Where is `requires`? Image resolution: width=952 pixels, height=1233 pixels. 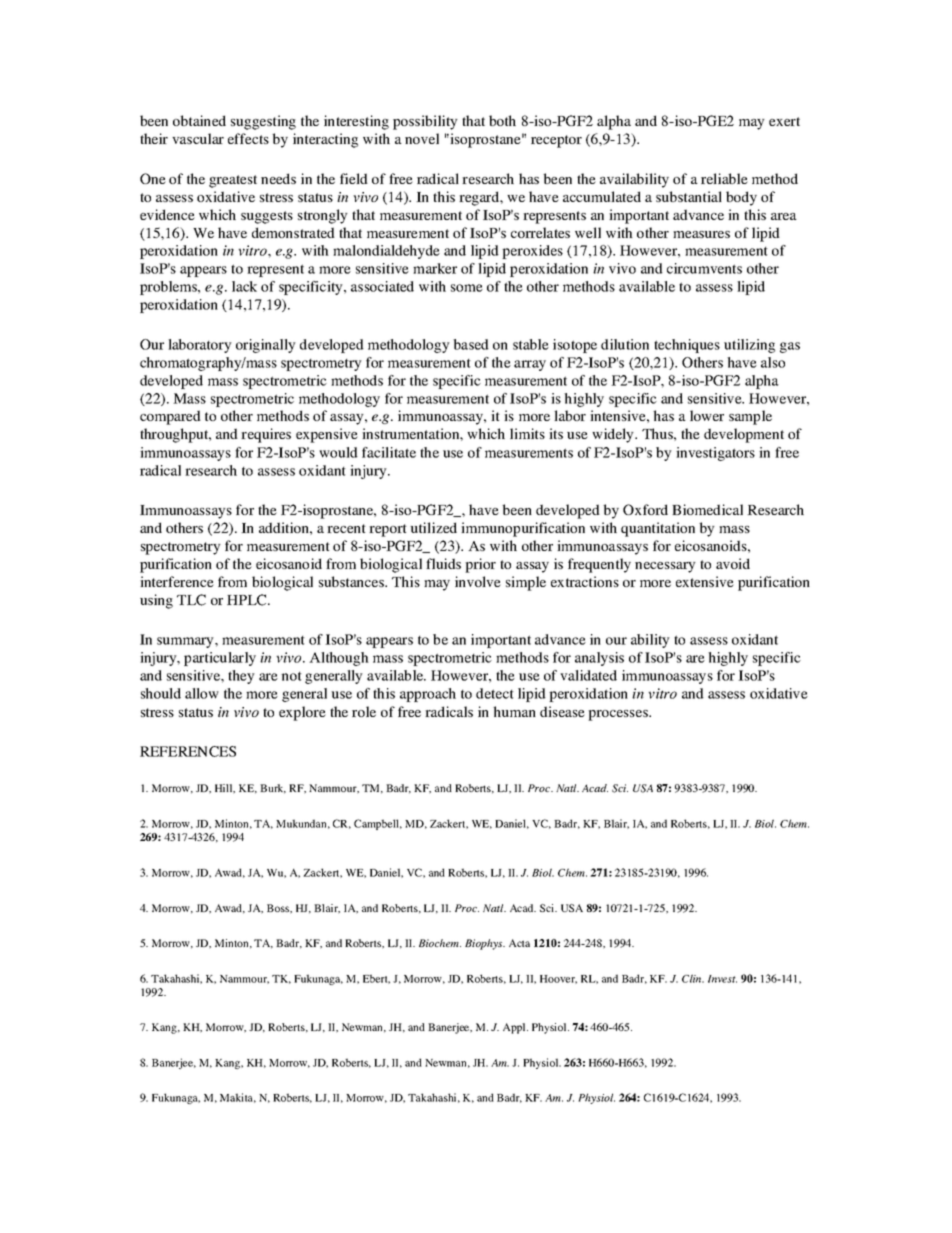
requires is located at coordinates (266, 435).
